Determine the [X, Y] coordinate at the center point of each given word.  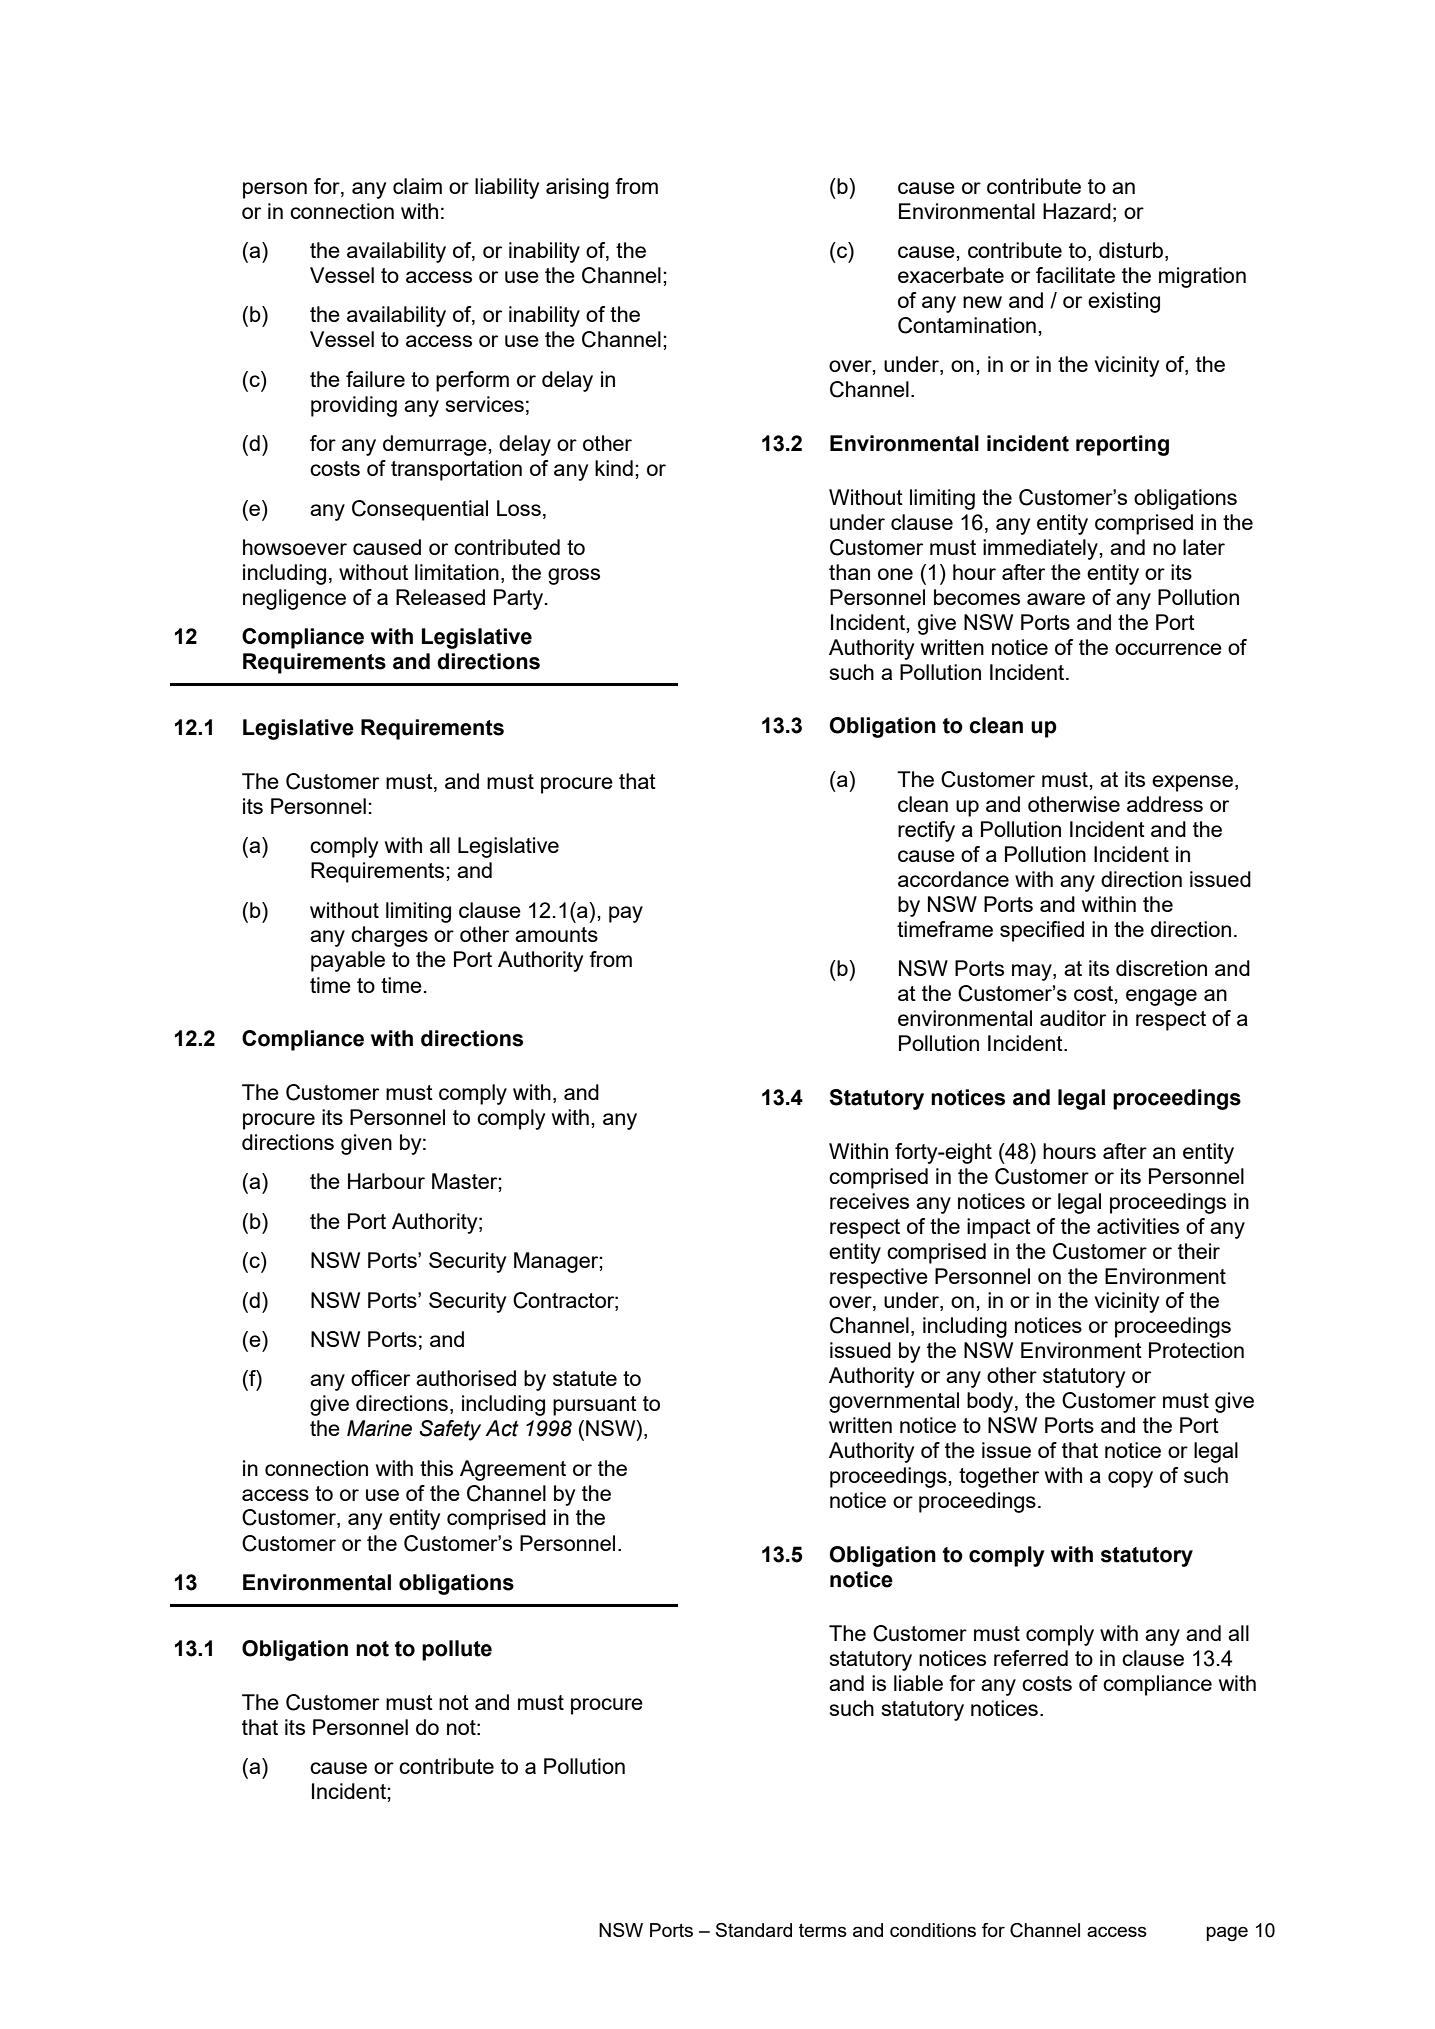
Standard [754, 1930]
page [1227, 1934]
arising [577, 188]
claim [417, 186]
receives [869, 1201]
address [1165, 804]
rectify [926, 831]
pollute [457, 1650]
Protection [1196, 1350]
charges [389, 936]
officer [380, 1378]
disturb [1132, 251]
